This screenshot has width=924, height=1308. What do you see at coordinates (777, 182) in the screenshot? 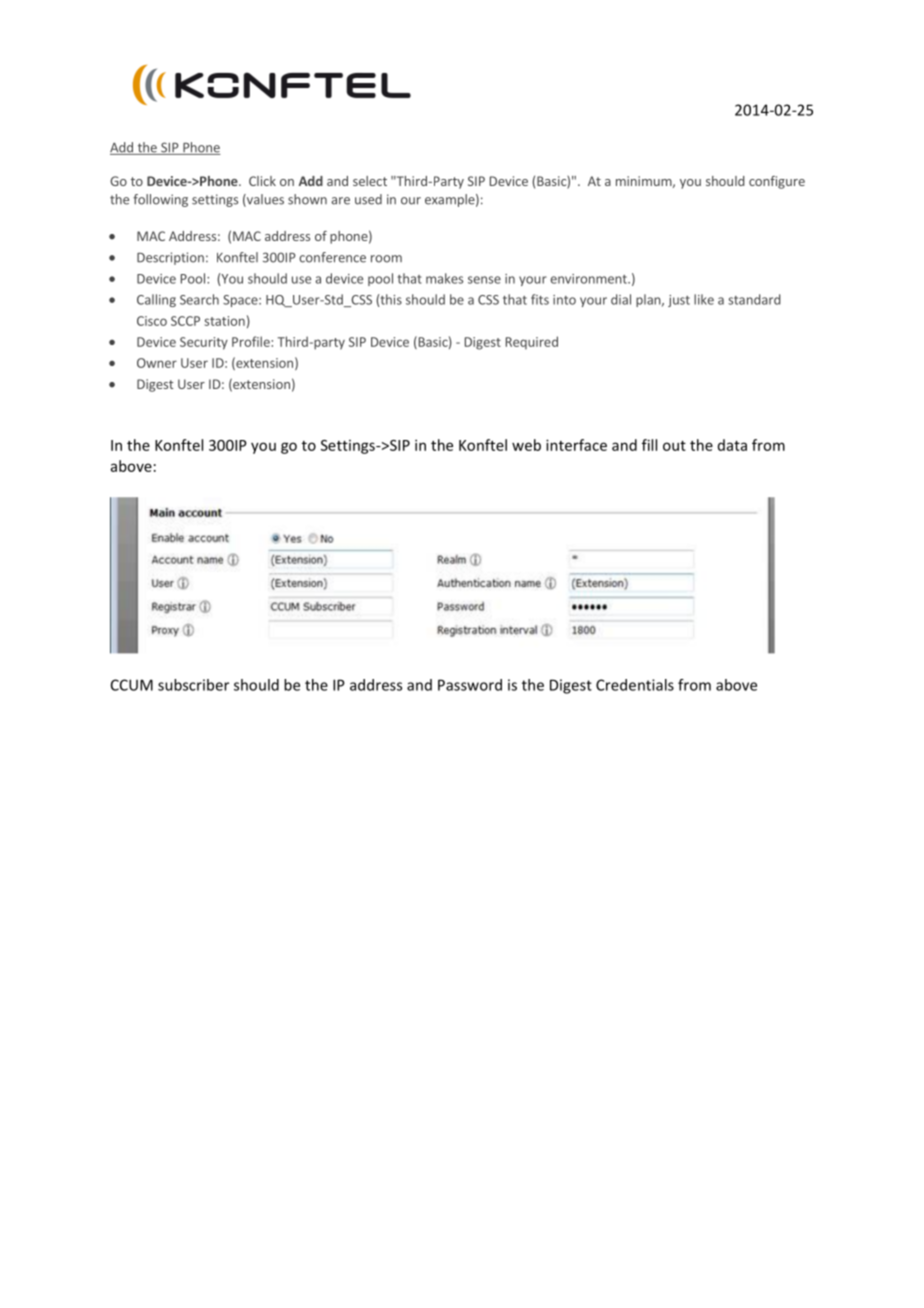
I see `configure` at bounding box center [777, 182].
